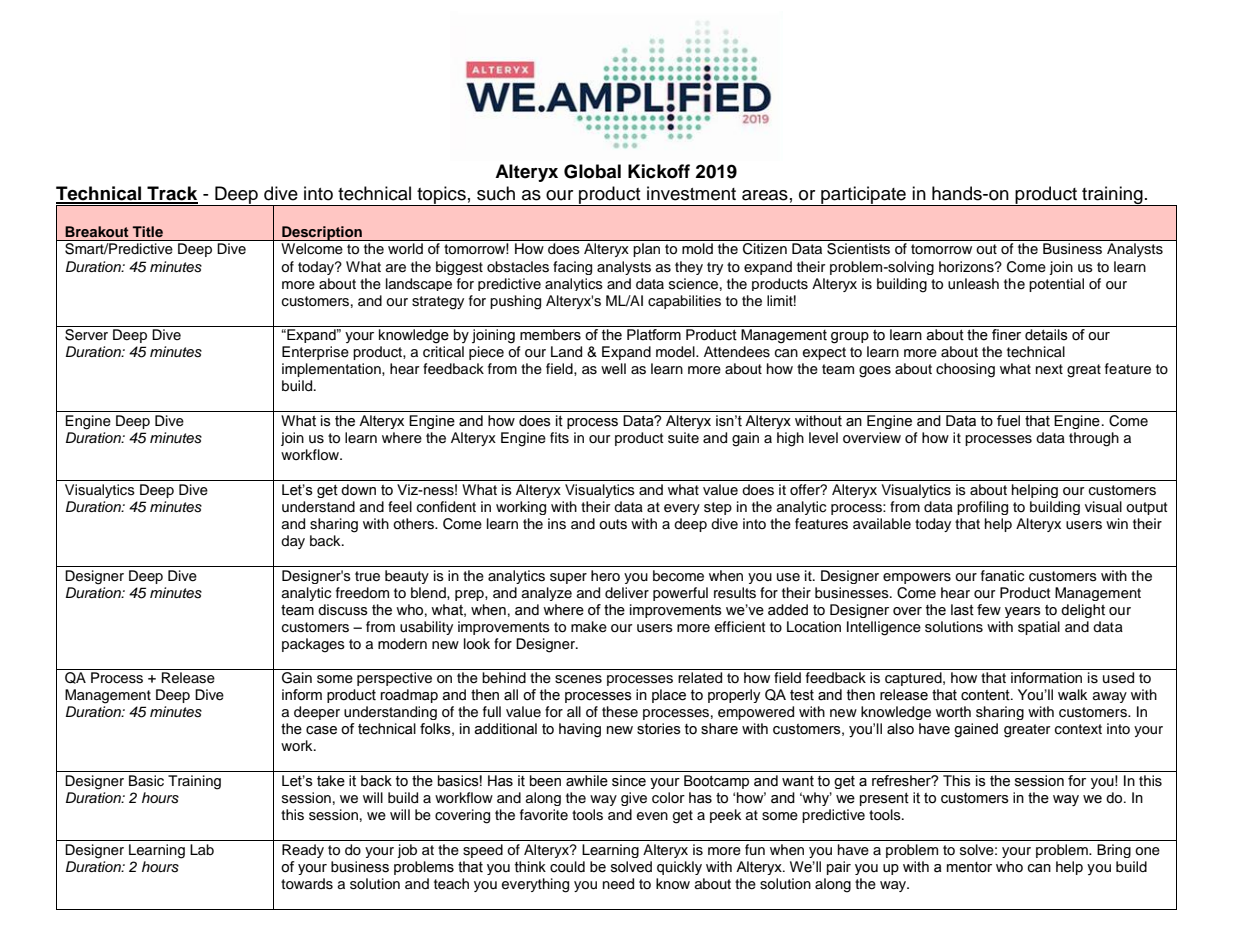  I want to click on participate, so click(863, 196).
